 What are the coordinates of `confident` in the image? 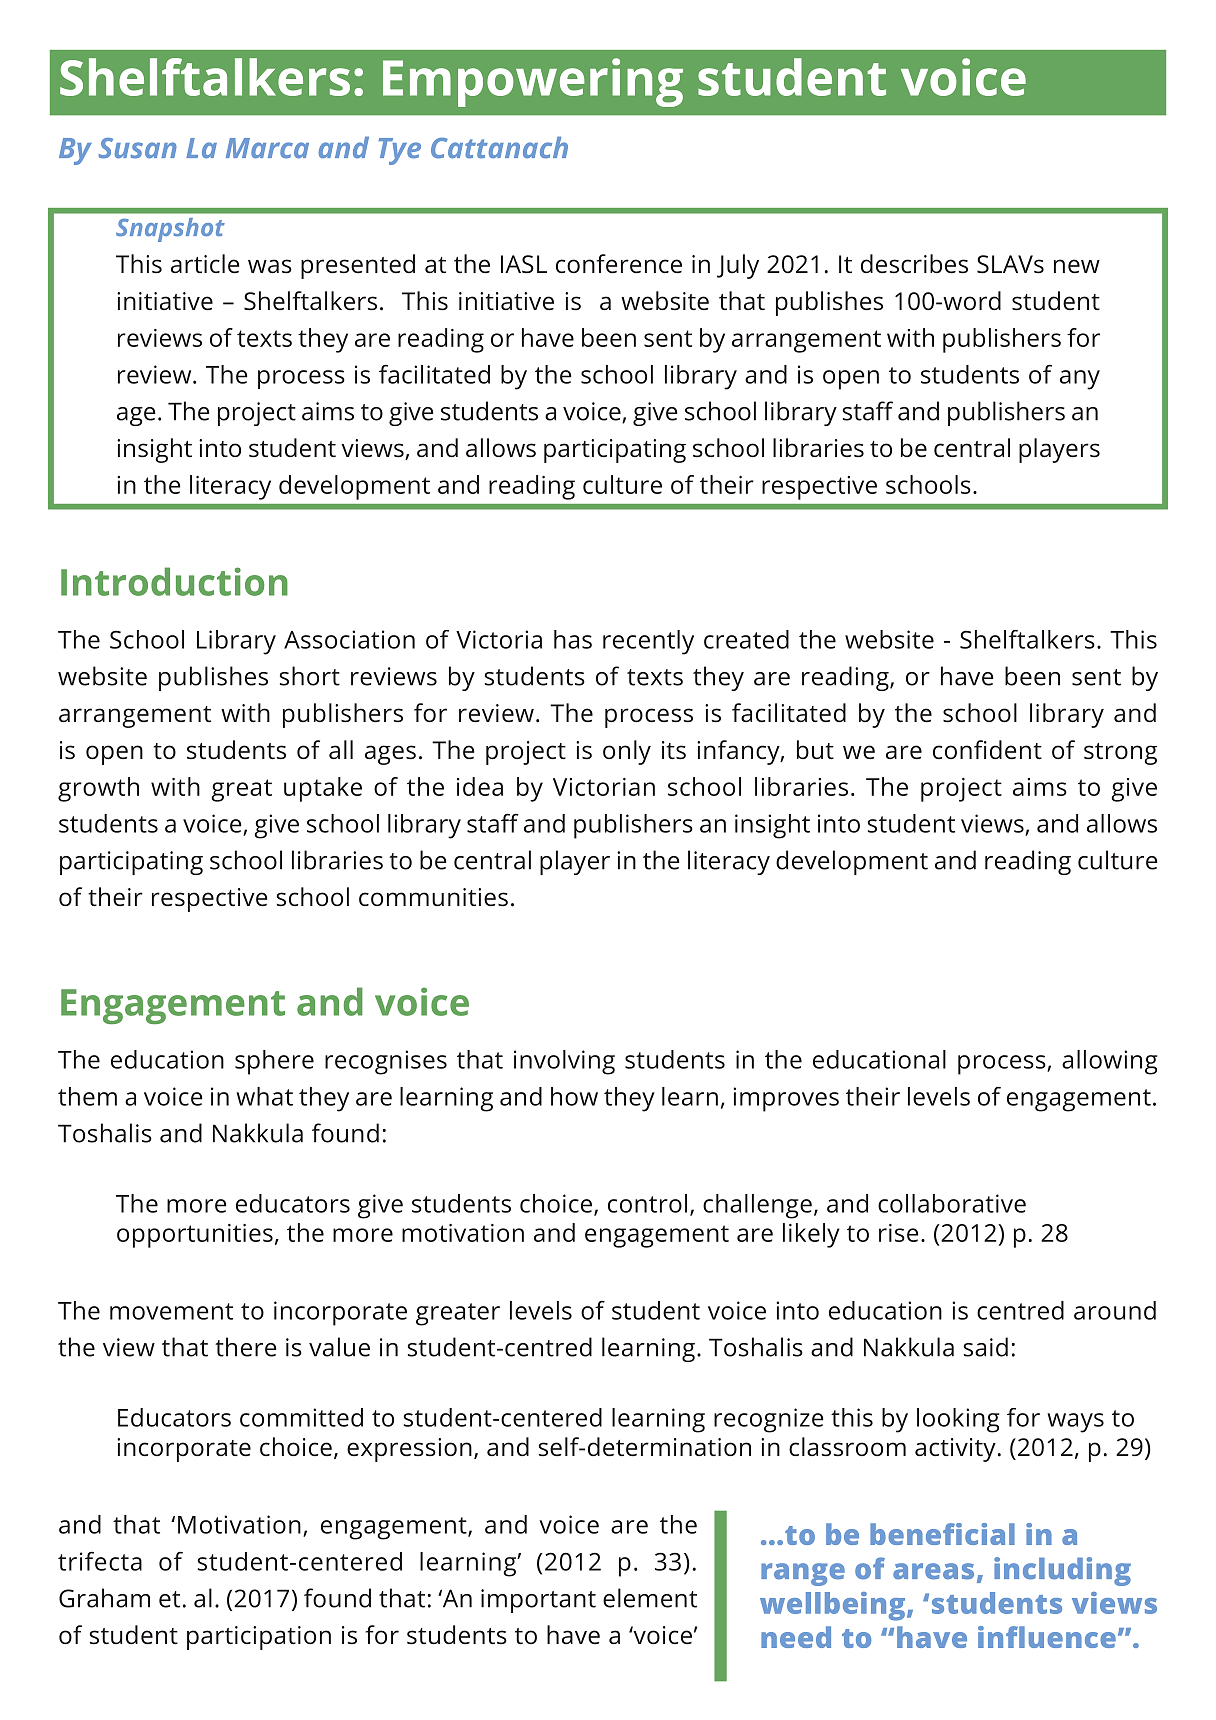 It's located at (987, 750).
